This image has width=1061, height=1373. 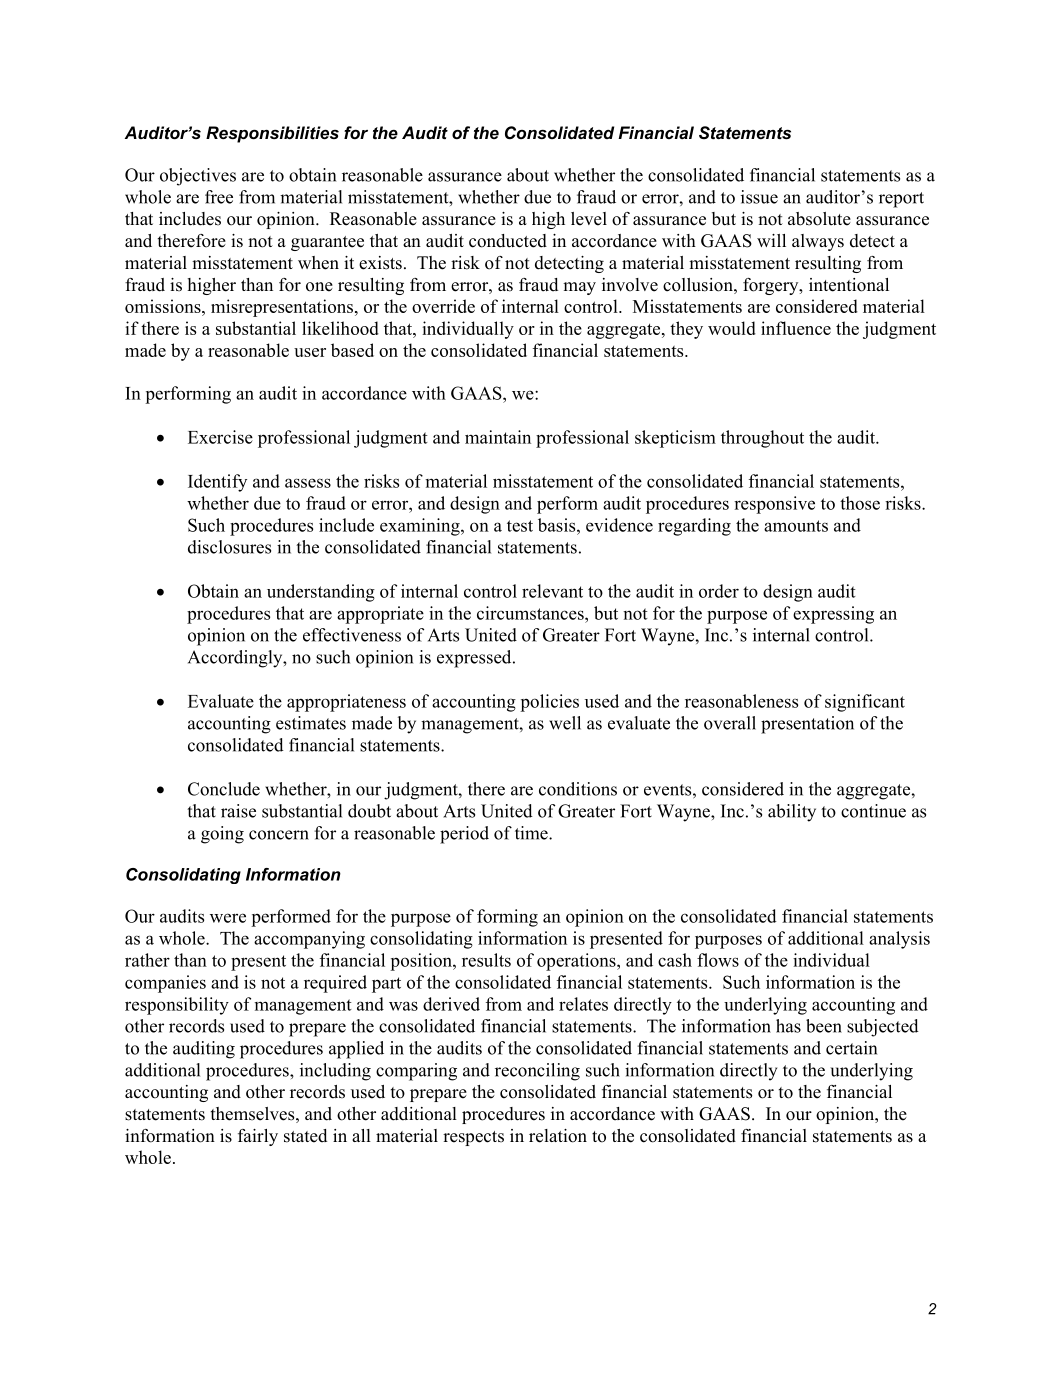 I want to click on circumstances, so click(x=531, y=613).
